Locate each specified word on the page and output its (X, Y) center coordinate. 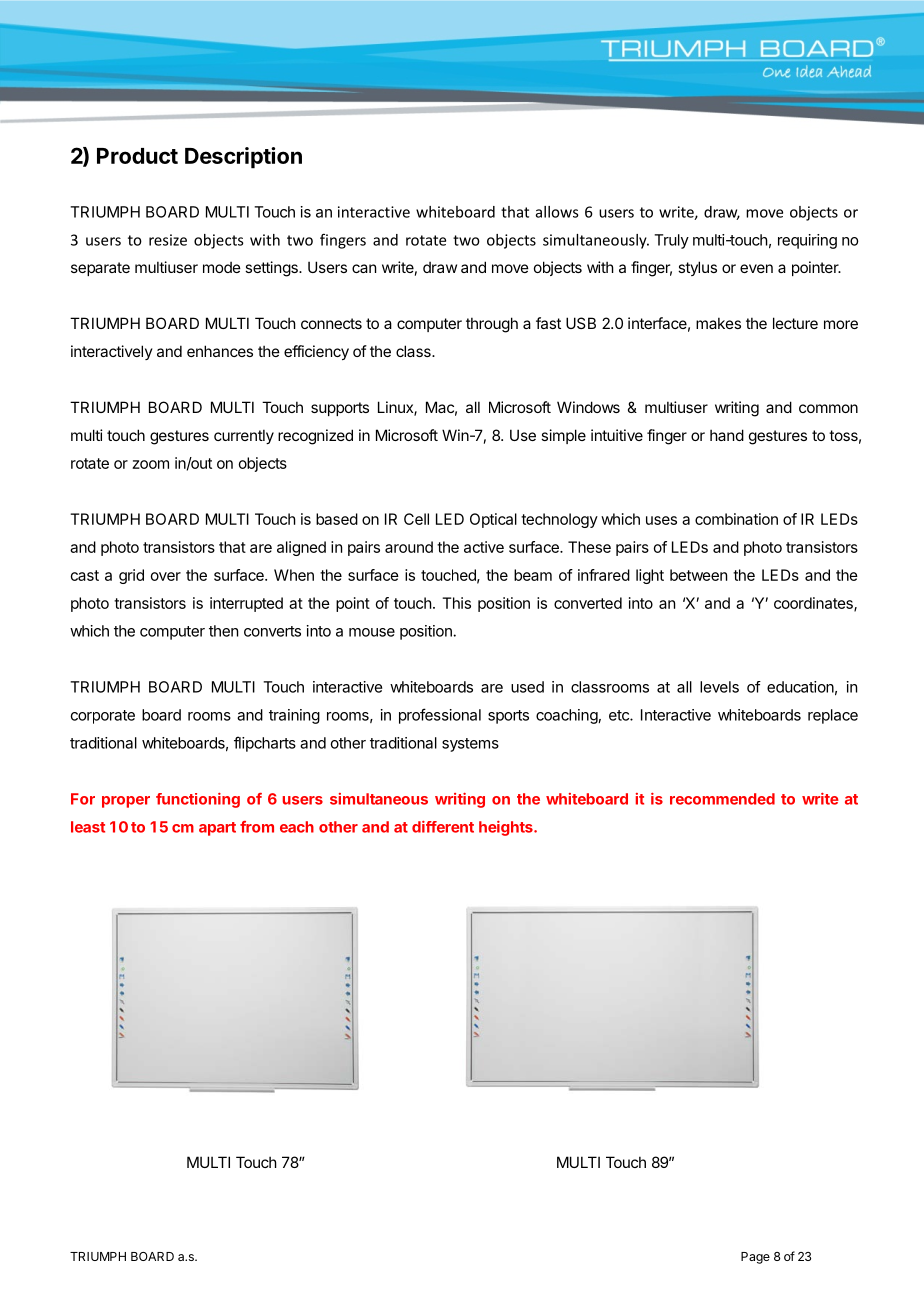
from (257, 827)
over (166, 576)
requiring (807, 241)
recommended (722, 799)
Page (755, 1258)
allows (557, 212)
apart (217, 829)
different (443, 827)
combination (736, 519)
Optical (493, 520)
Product (137, 156)
